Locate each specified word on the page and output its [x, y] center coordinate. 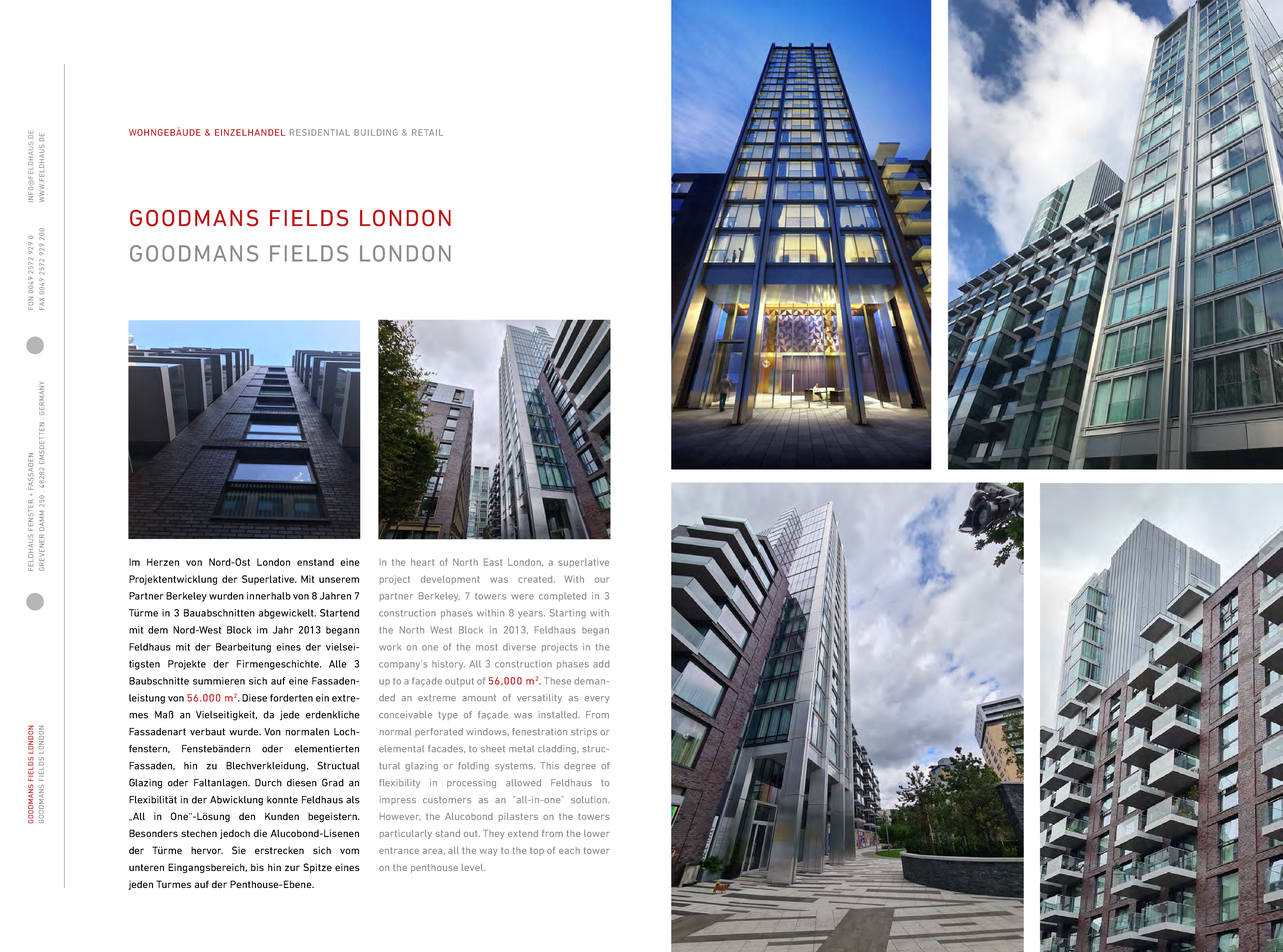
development [450, 579]
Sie [239, 850]
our [602, 580]
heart [422, 562]
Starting [568, 614]
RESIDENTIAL [320, 132]
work [390, 647]
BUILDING [376, 132]
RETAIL [427, 132]
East [493, 562]
